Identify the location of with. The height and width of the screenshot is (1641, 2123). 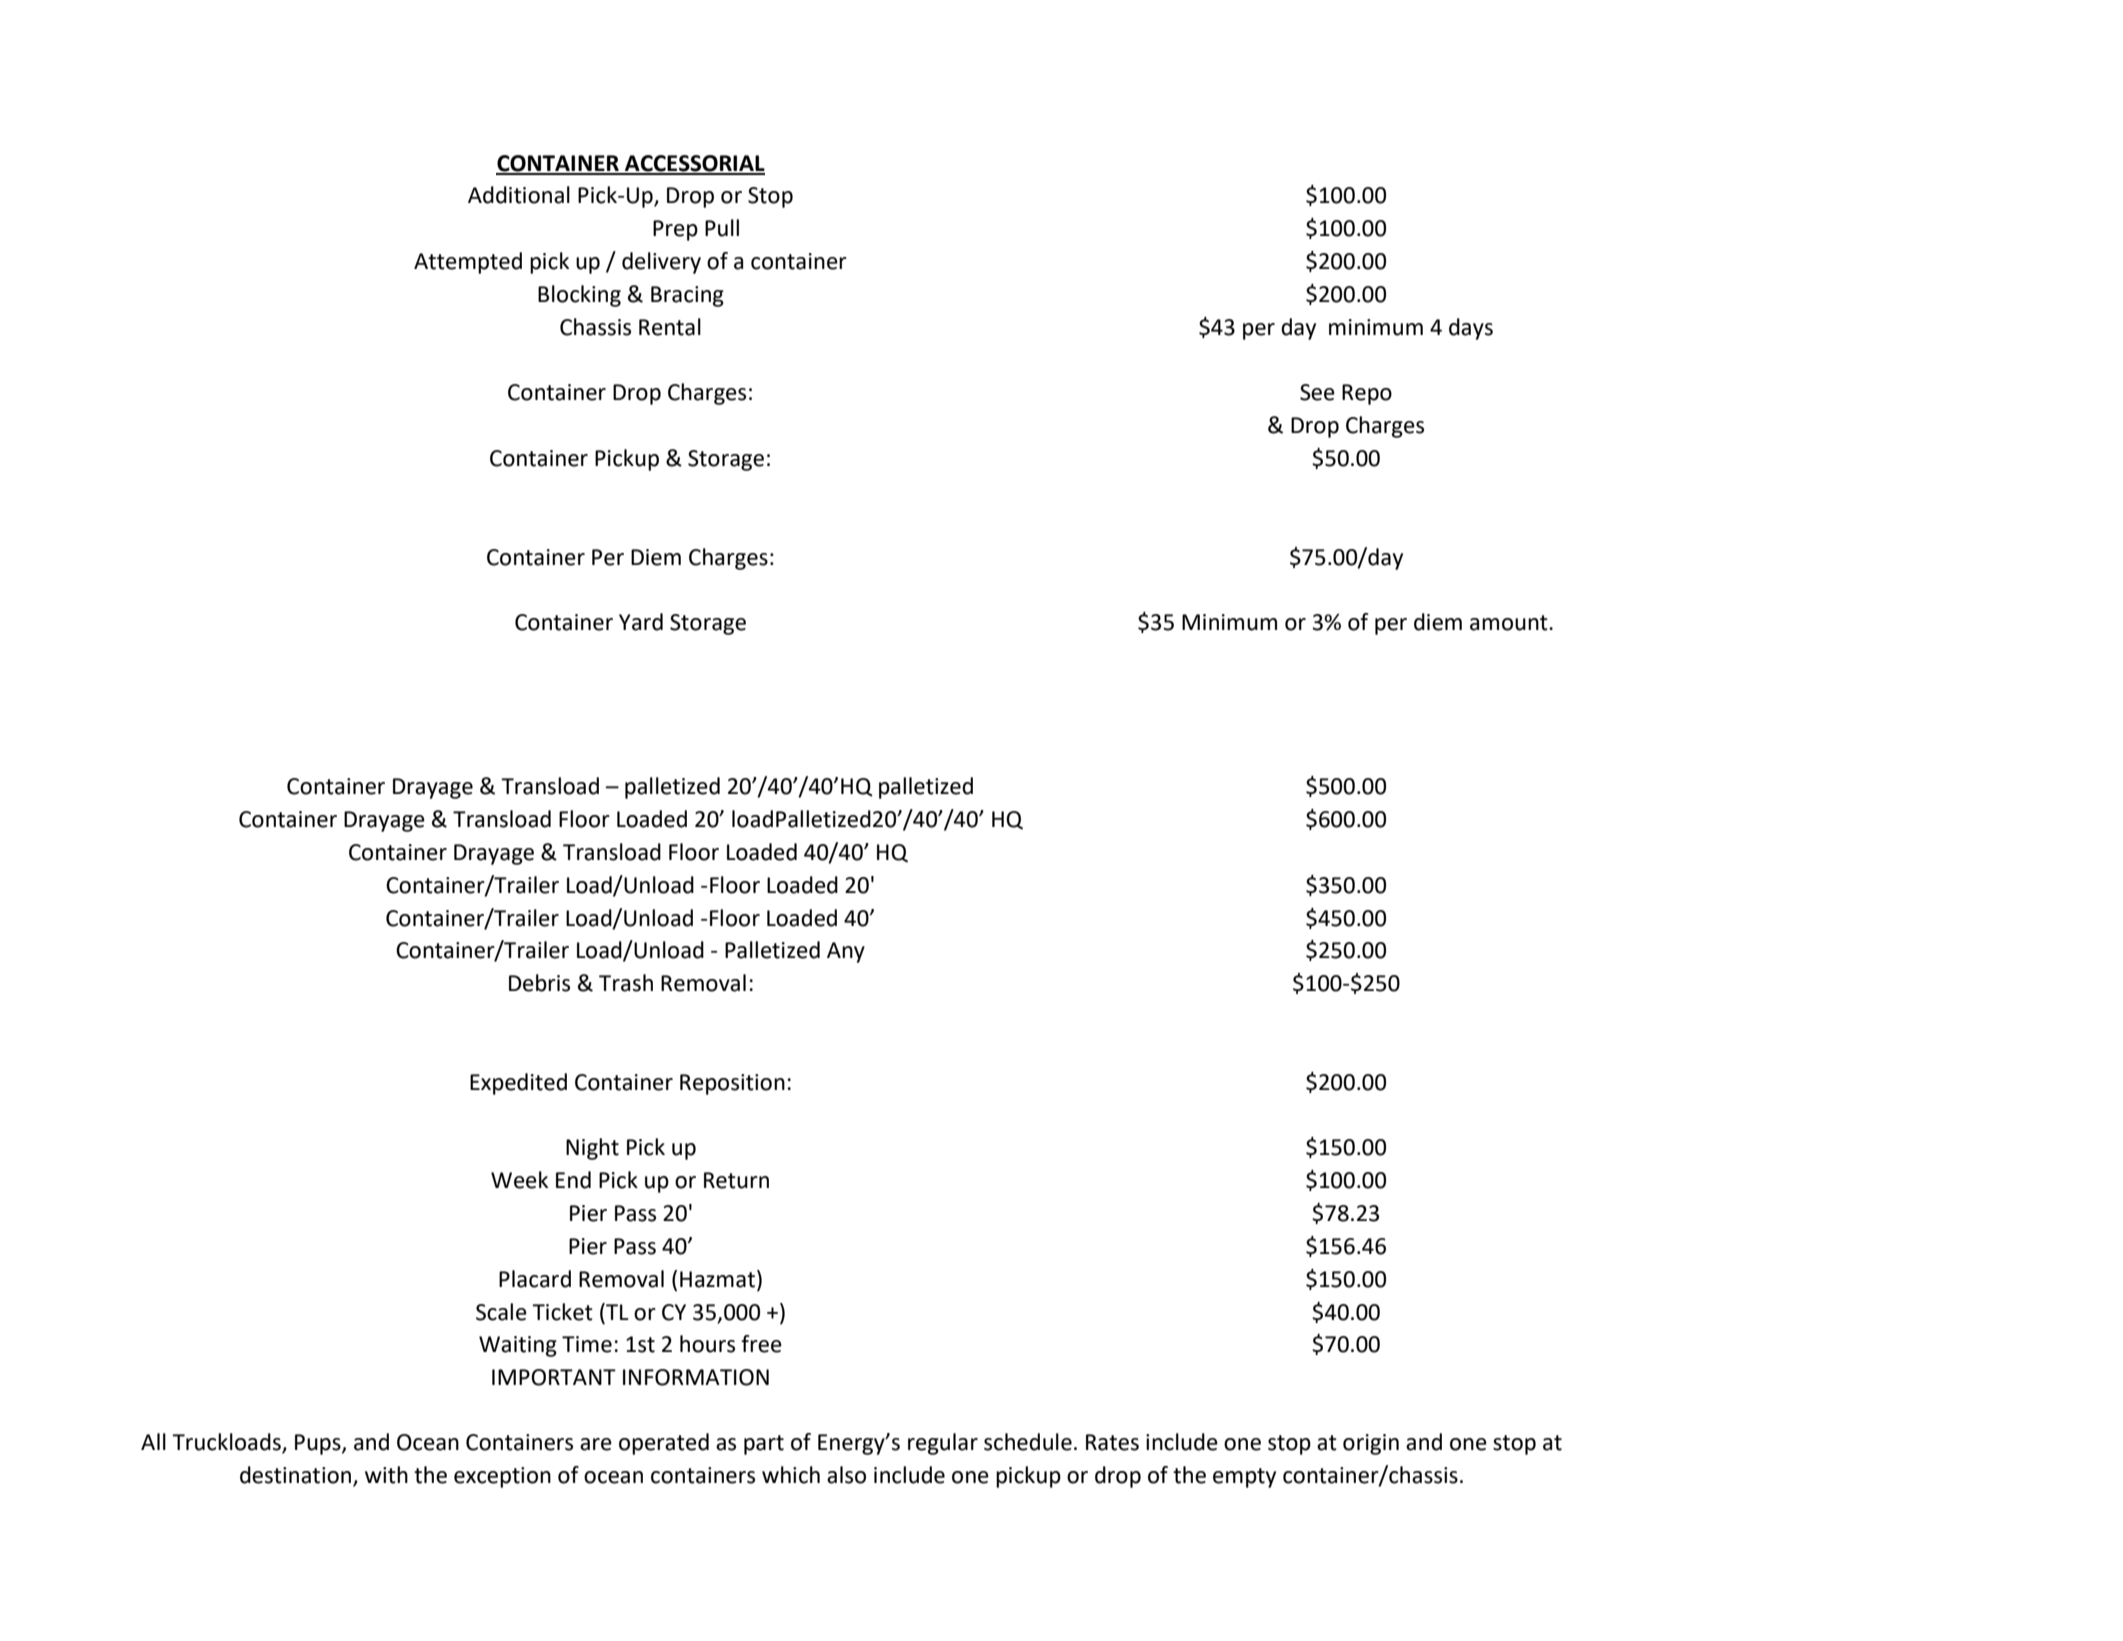
(386, 1475).
